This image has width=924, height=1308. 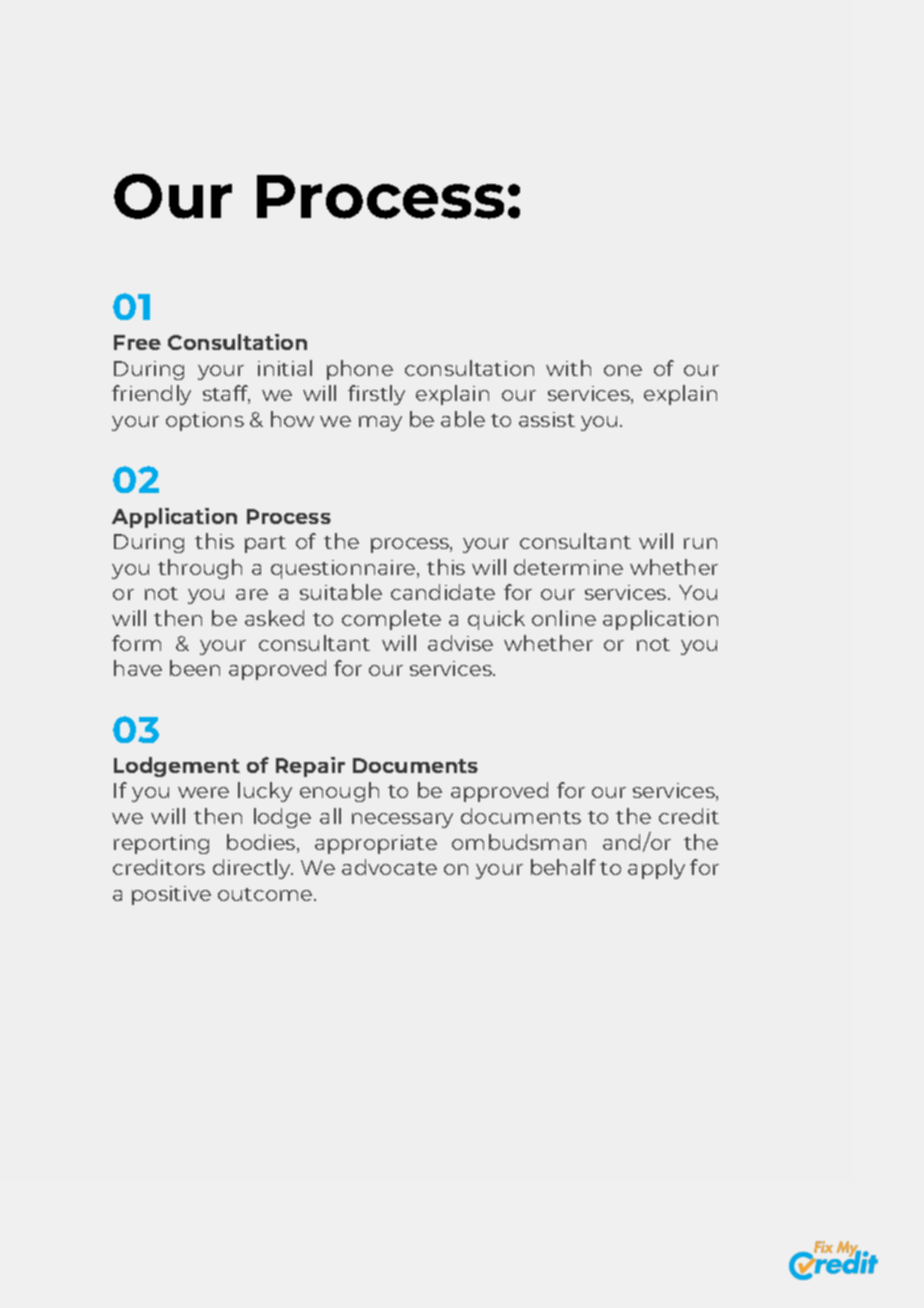 I want to click on advise, so click(x=460, y=643).
